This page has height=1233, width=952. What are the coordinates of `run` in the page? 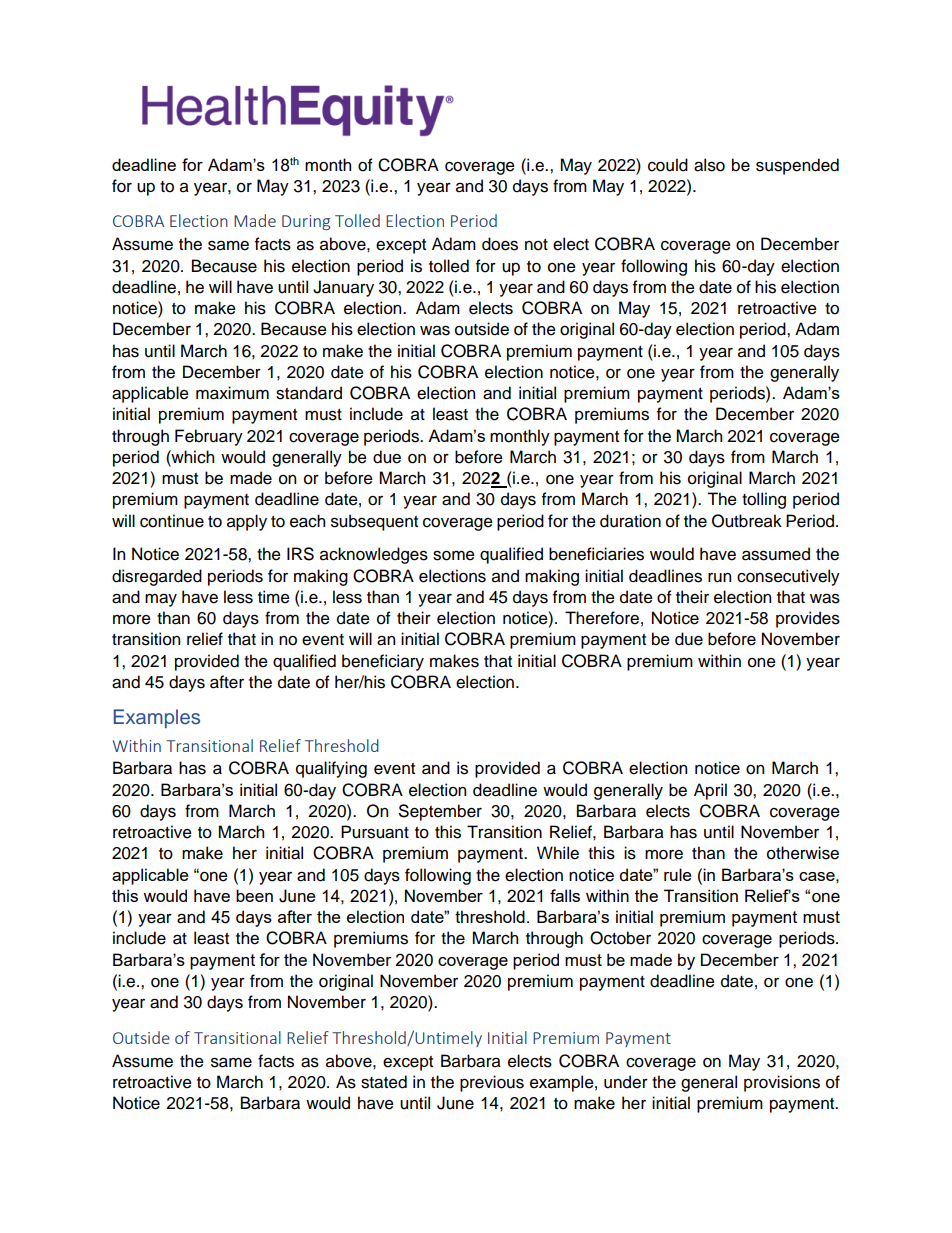 It's located at (719, 578).
